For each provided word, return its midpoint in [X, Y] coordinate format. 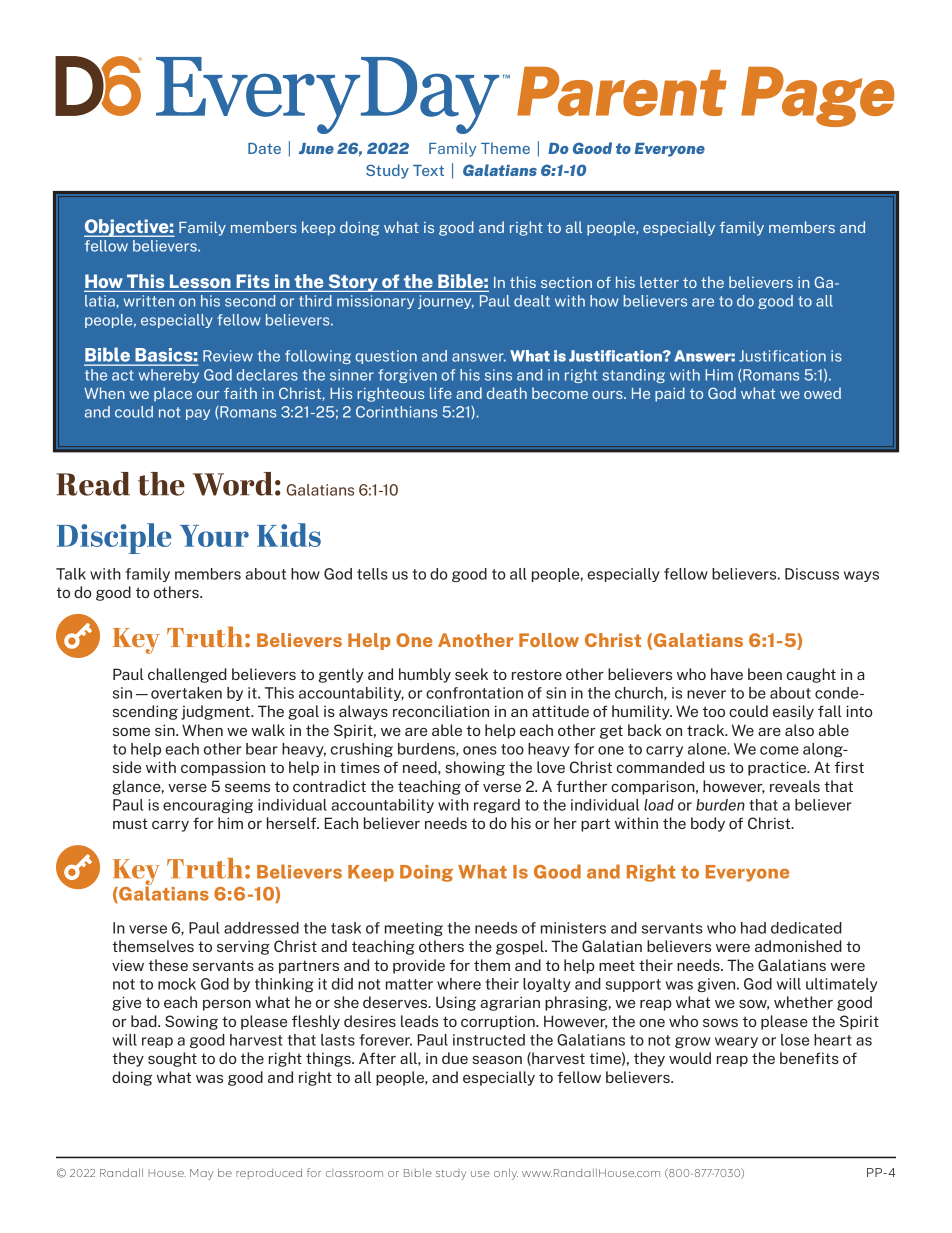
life [441, 393]
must [130, 823]
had [753, 928]
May [201, 1174]
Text [428, 170]
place [173, 394]
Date [264, 148]
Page [818, 97]
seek [471, 674]
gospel [521, 947]
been [765, 674]
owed [822, 393]
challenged [187, 675]
